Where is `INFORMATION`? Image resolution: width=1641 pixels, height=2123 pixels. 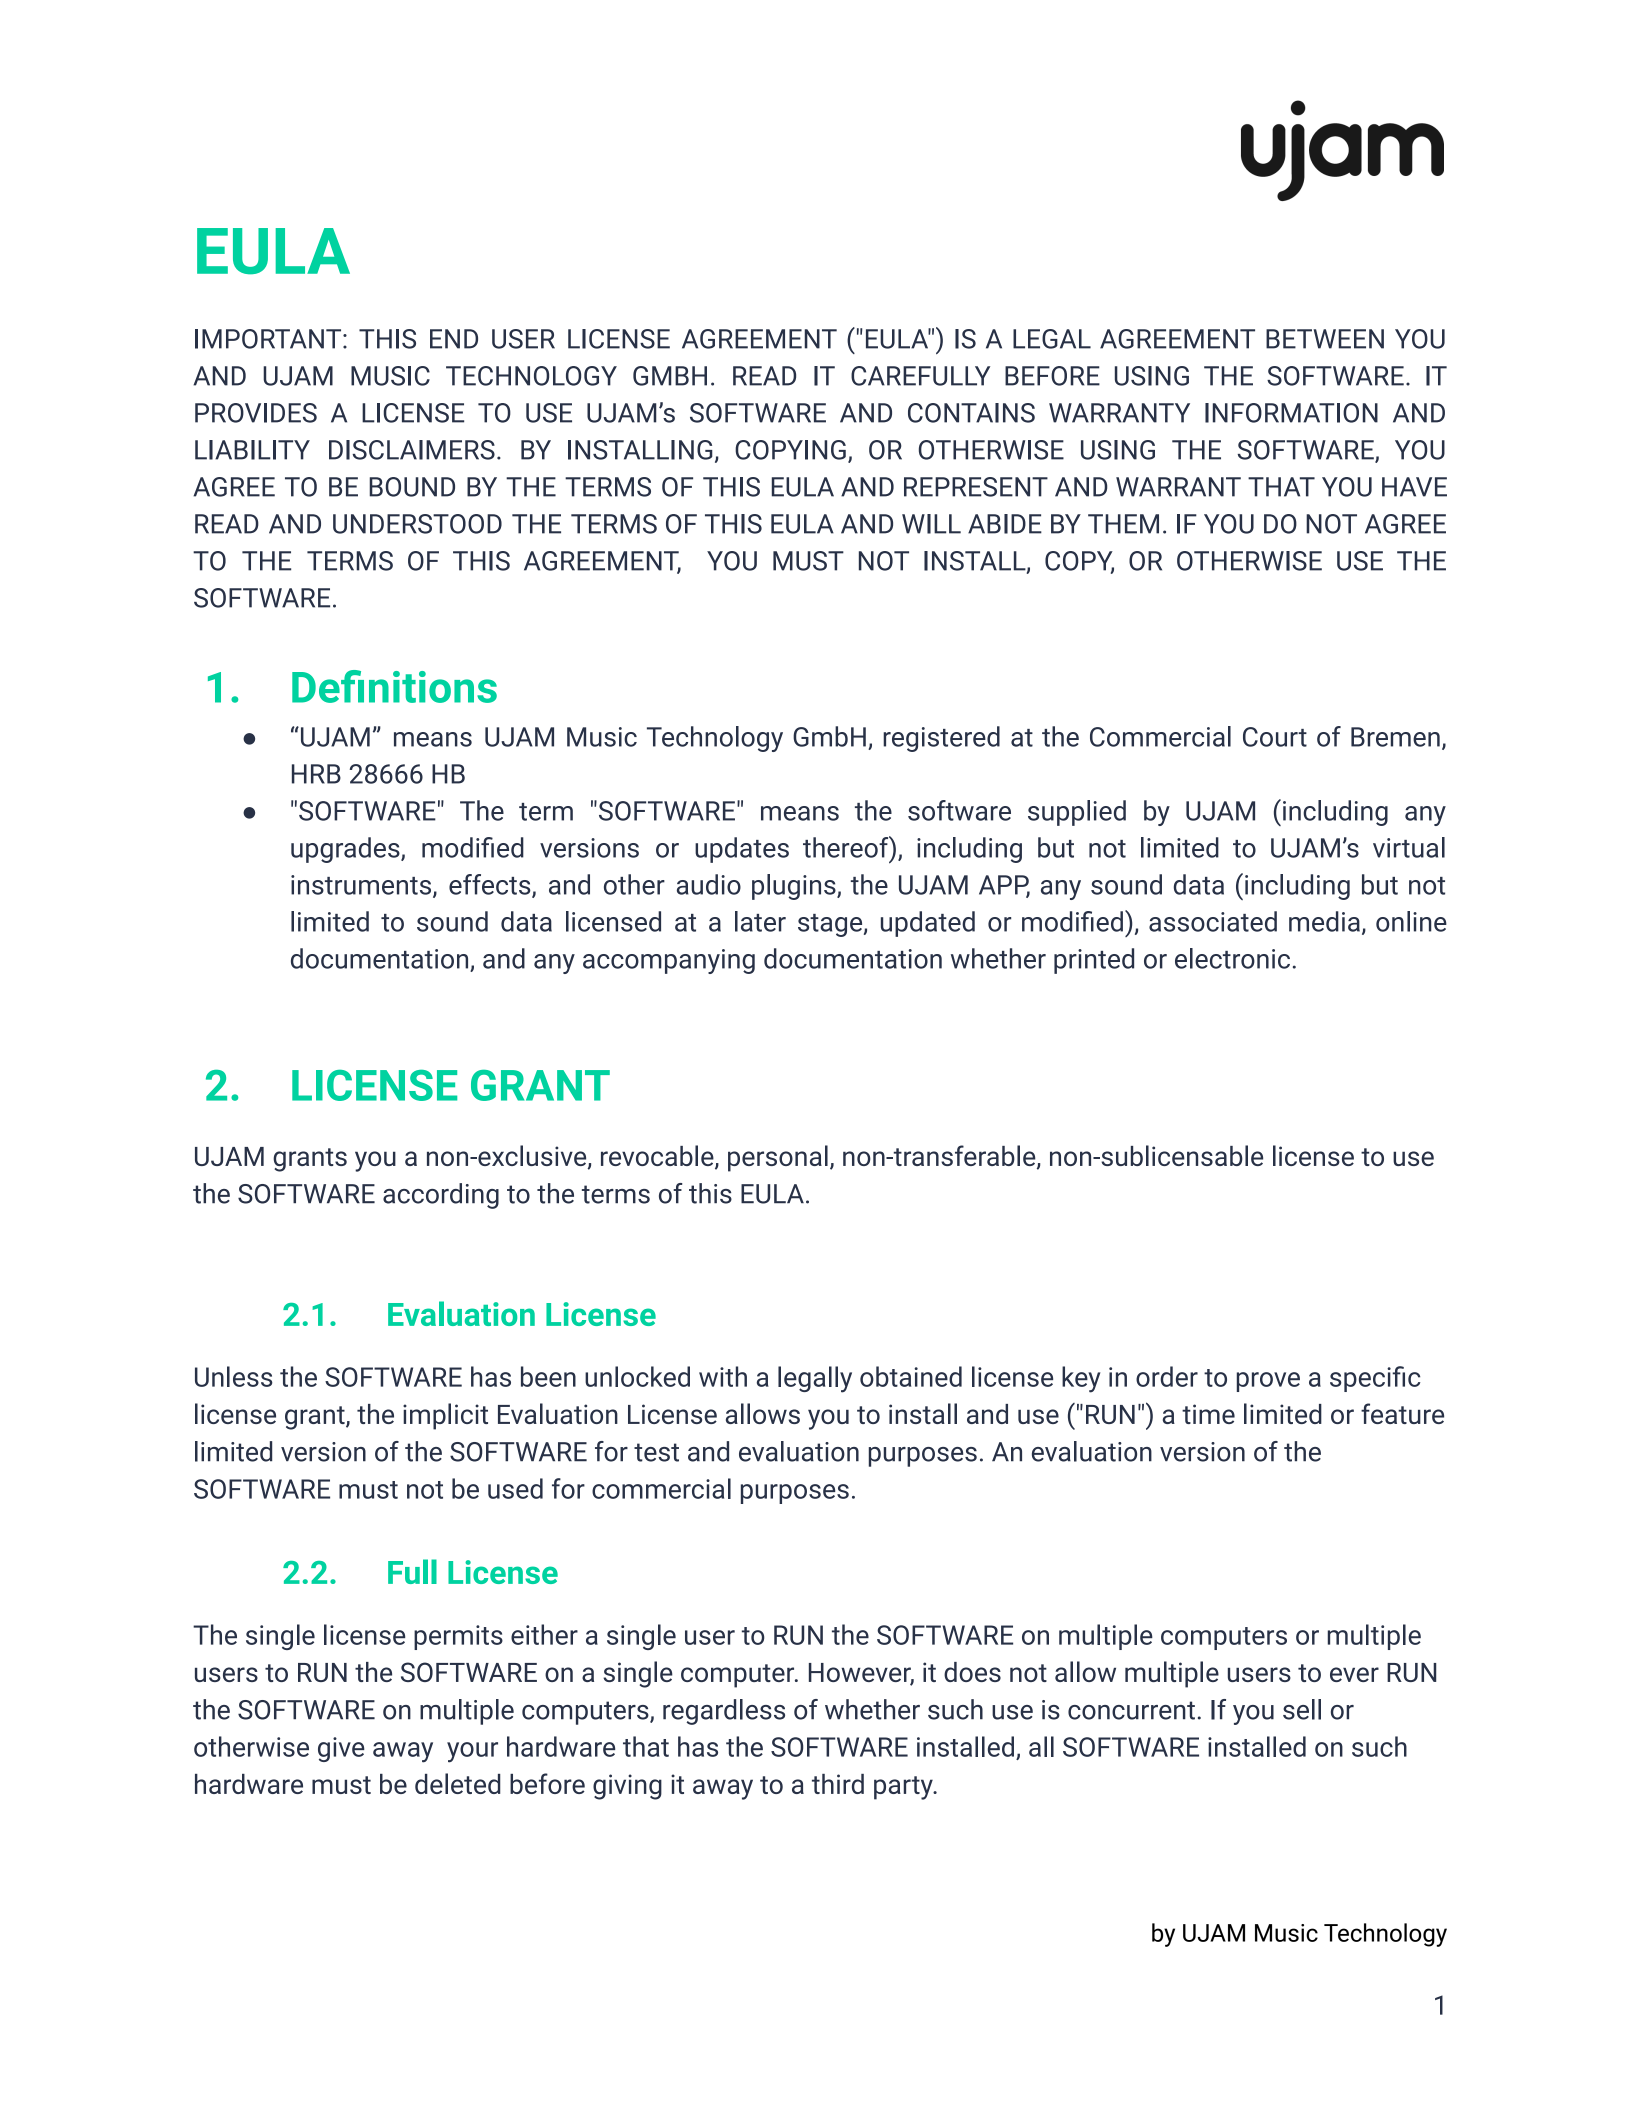 INFORMATION is located at coordinates (1291, 413).
